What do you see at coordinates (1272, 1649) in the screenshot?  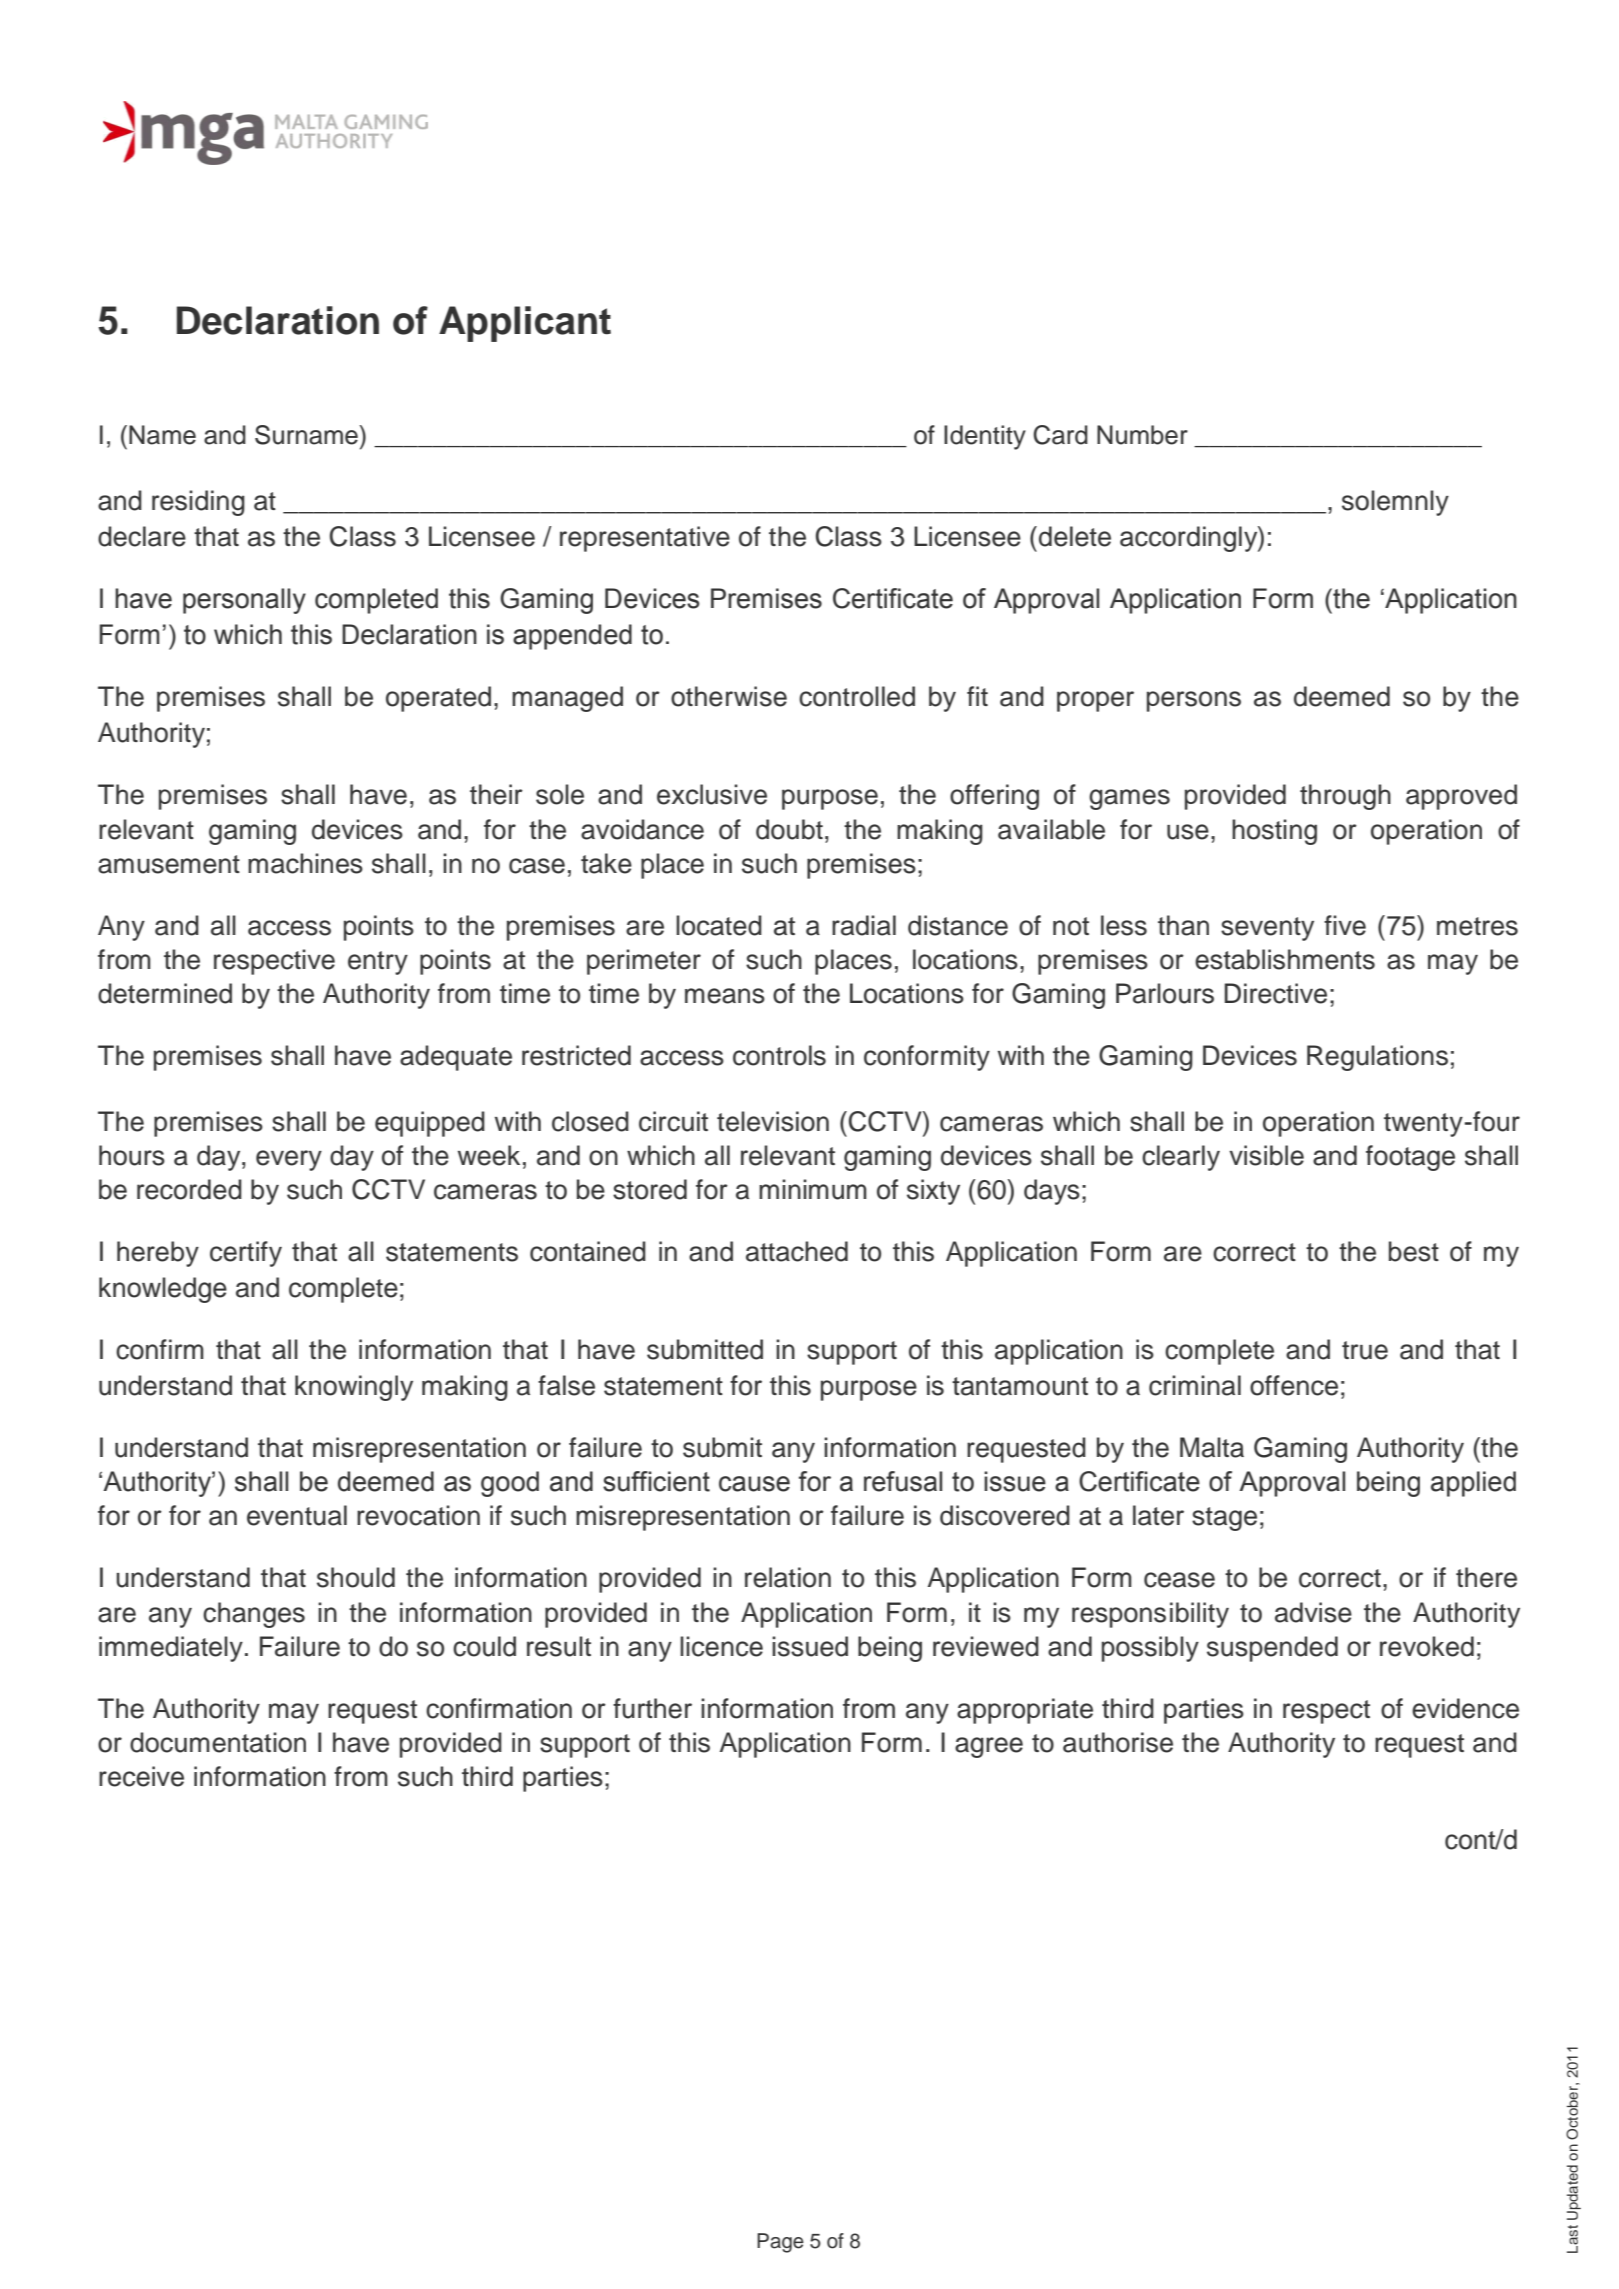 I see `suspended` at bounding box center [1272, 1649].
